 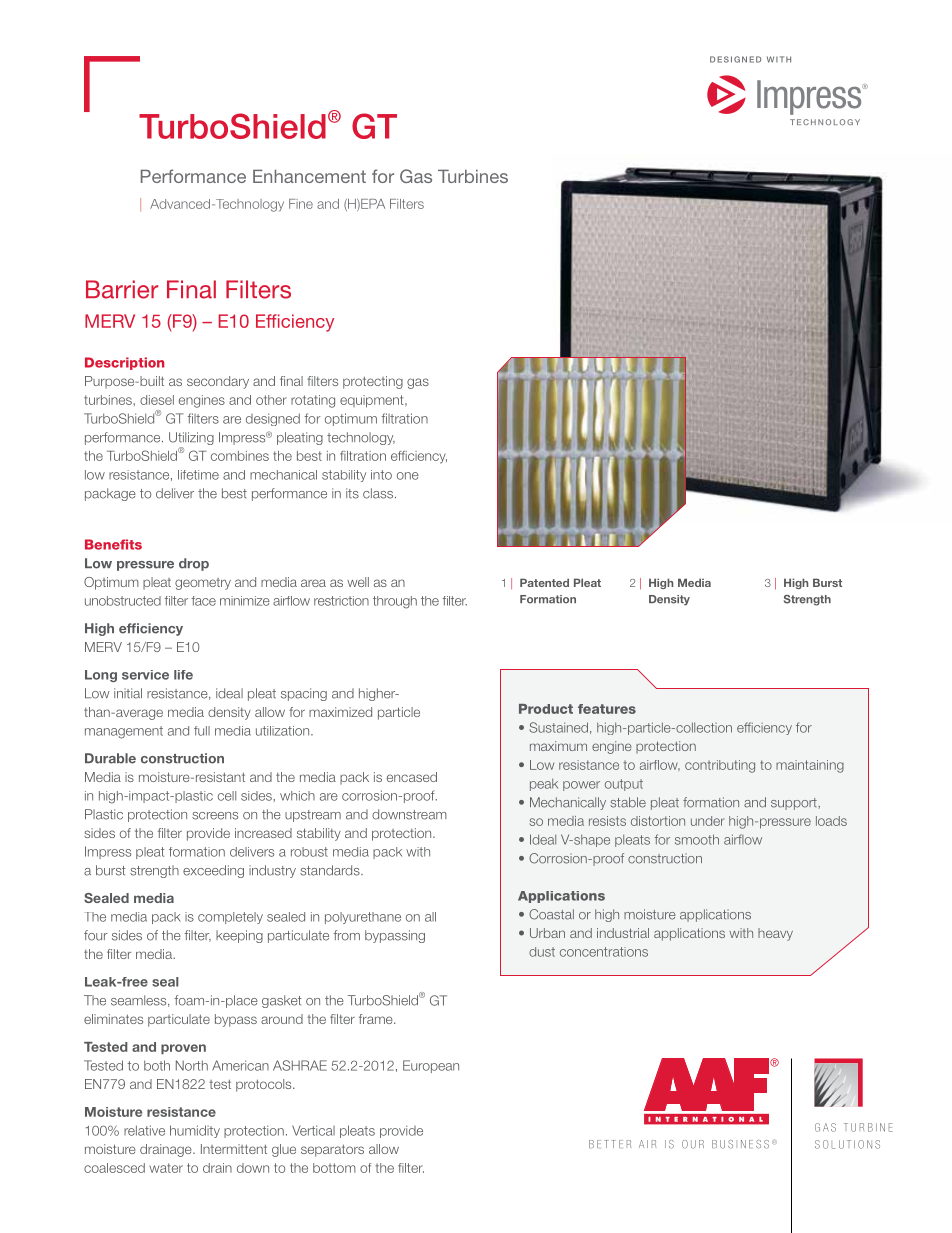 I want to click on humidity, so click(x=195, y=1131).
